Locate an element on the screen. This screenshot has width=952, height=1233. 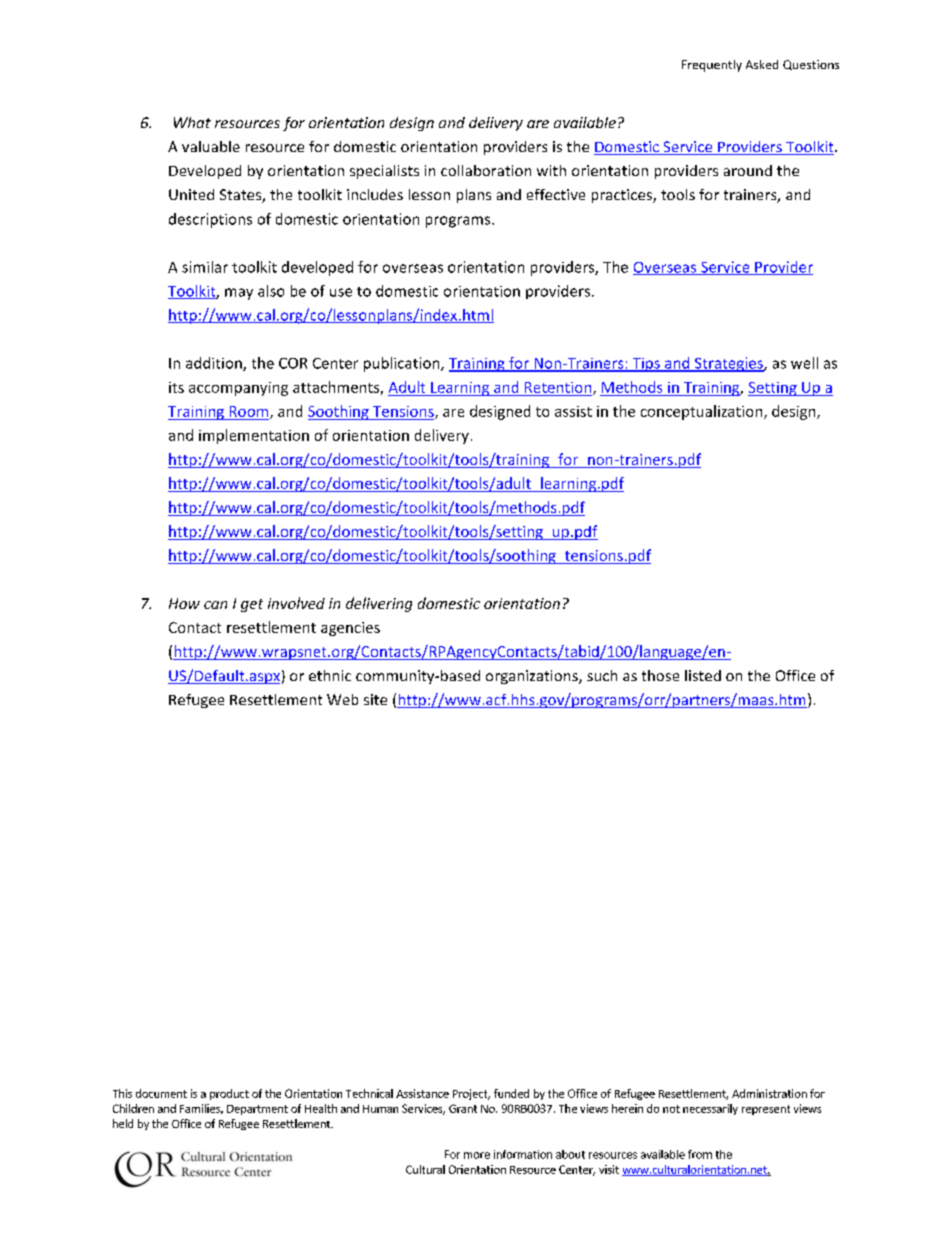
site is located at coordinates (375, 699).
